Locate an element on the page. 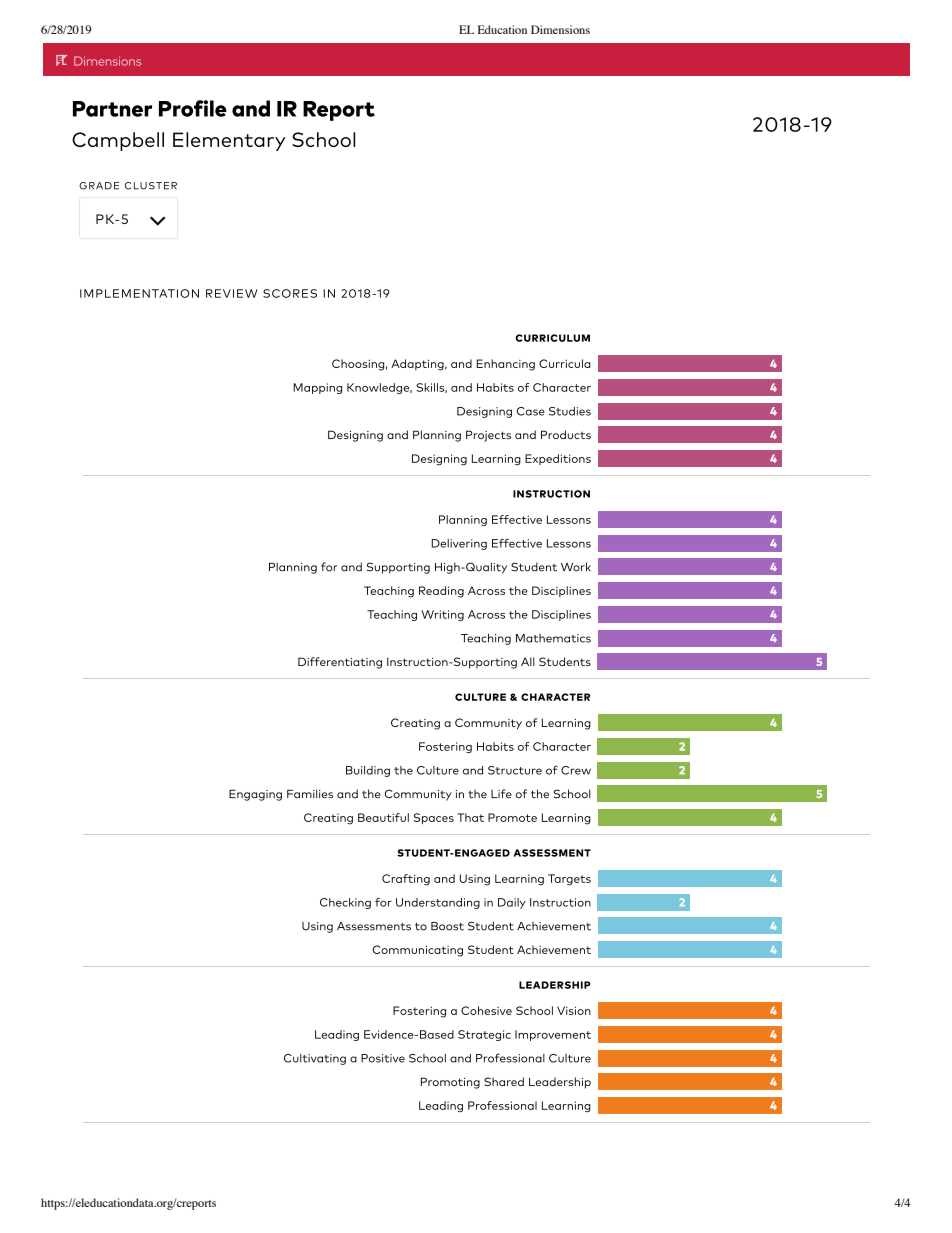 This document has width=952, height=1233. Differentiating is located at coordinates (340, 663).
